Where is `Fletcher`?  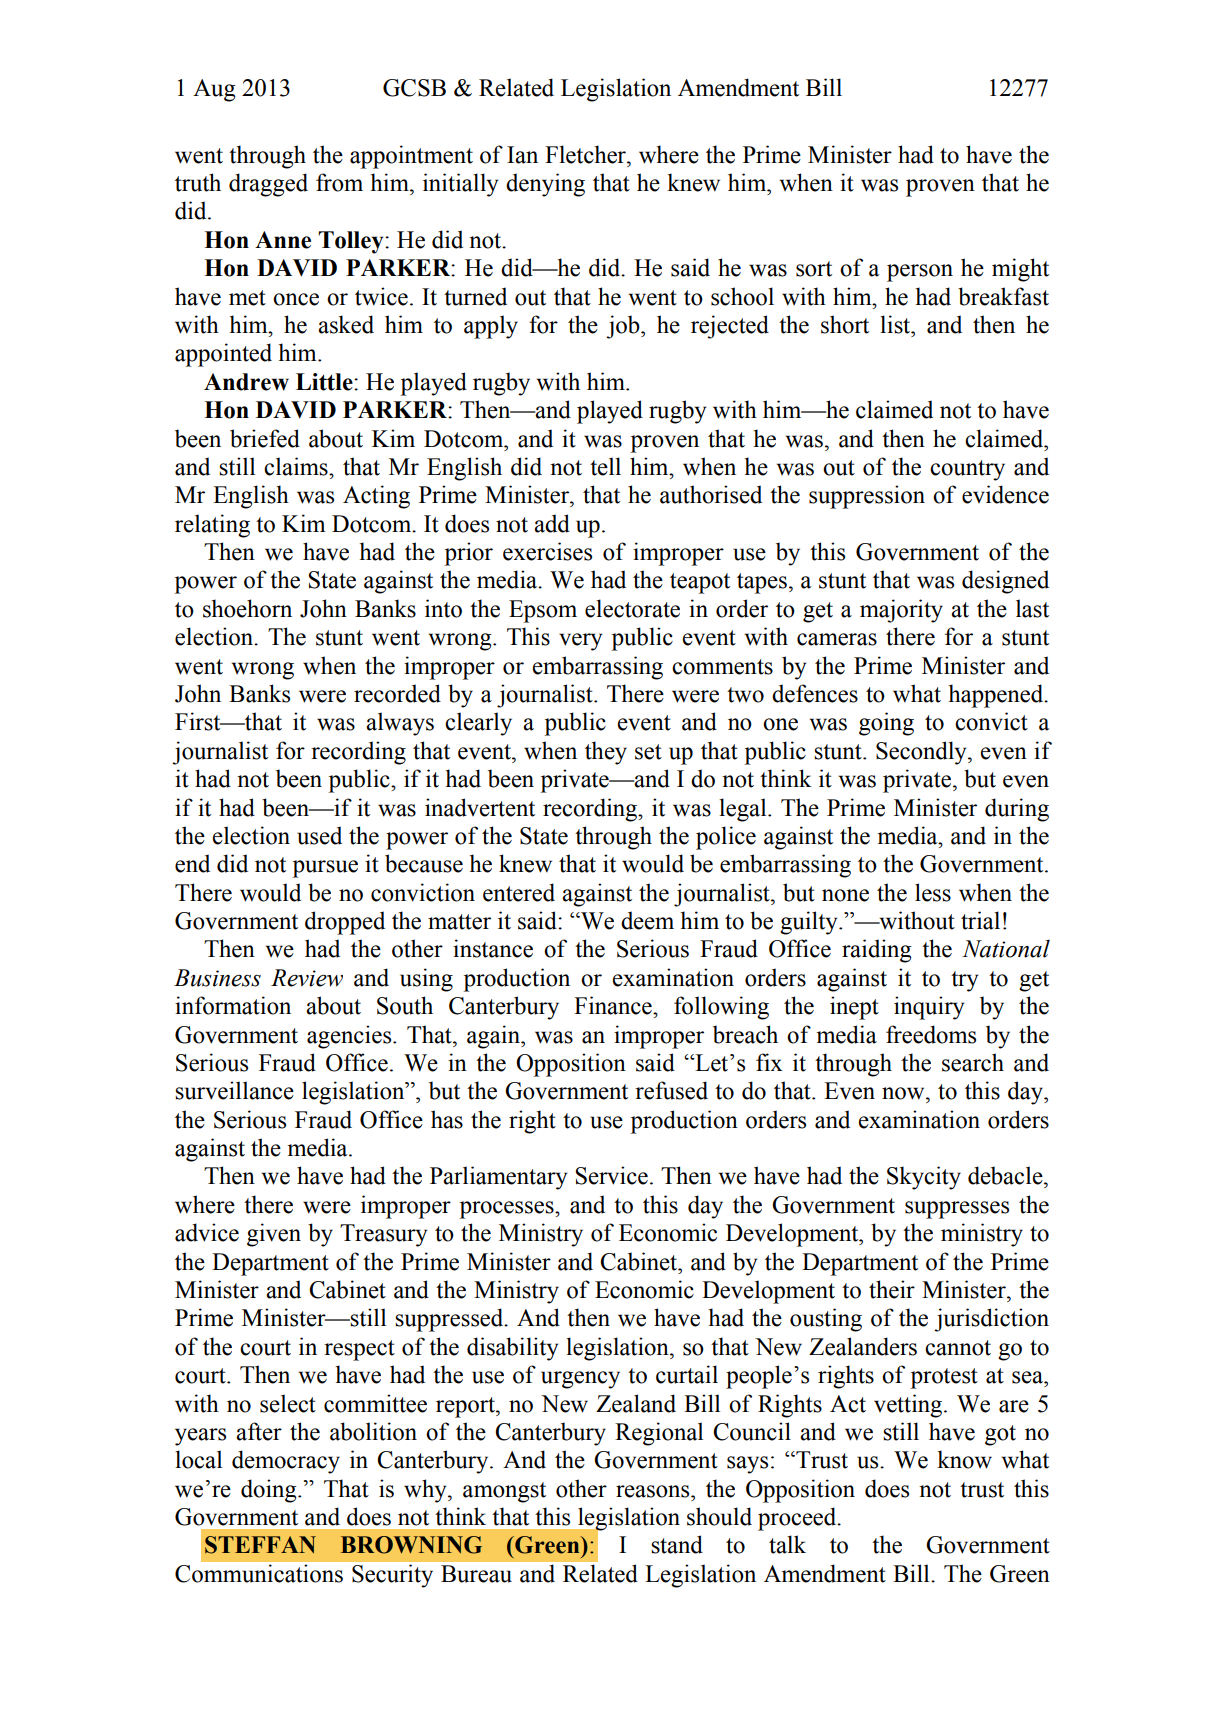 Fletcher is located at coordinates (586, 154).
